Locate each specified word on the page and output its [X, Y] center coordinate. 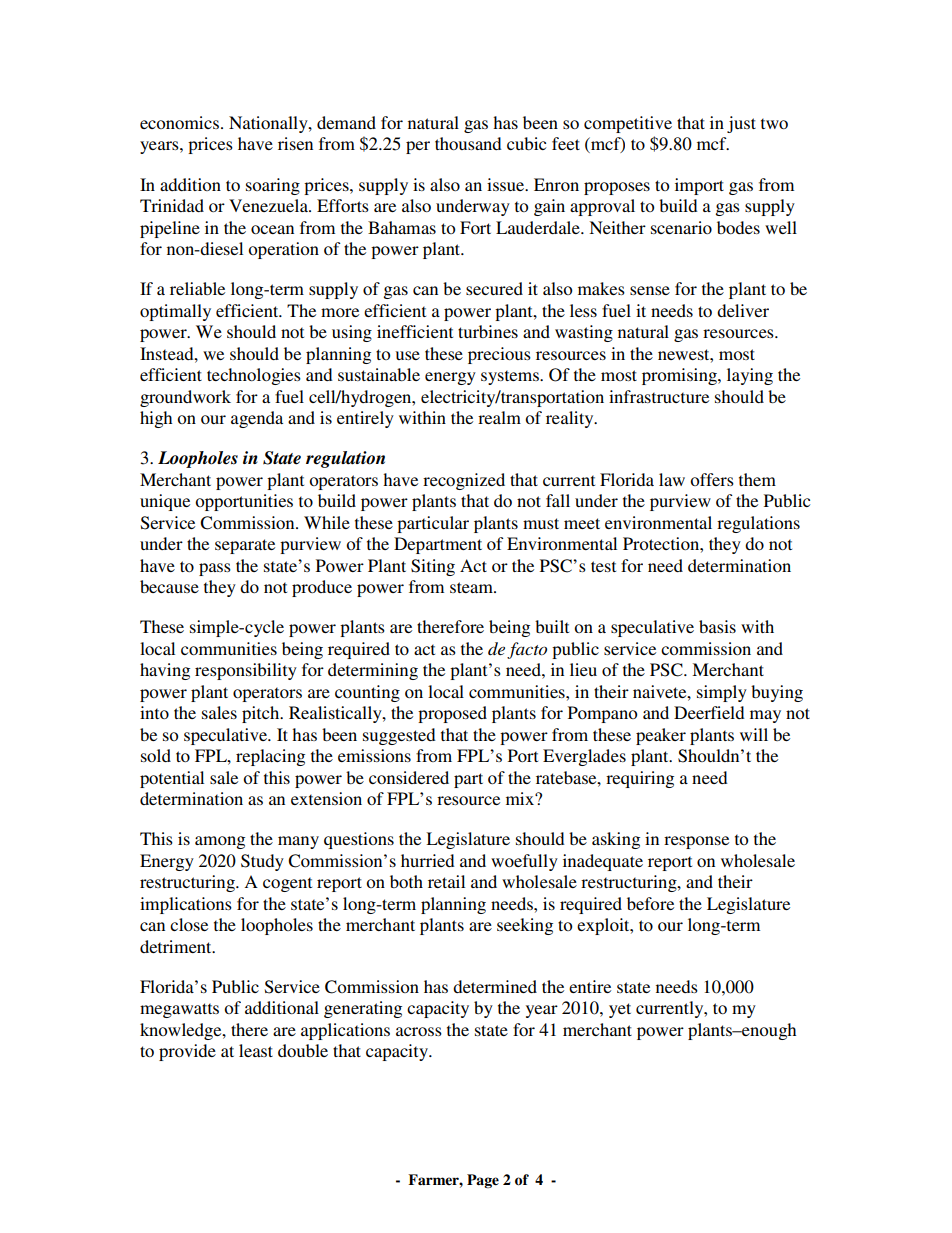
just [741, 124]
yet [620, 1010]
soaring [273, 186]
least [256, 1050]
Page [483, 1181]
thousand [468, 143]
